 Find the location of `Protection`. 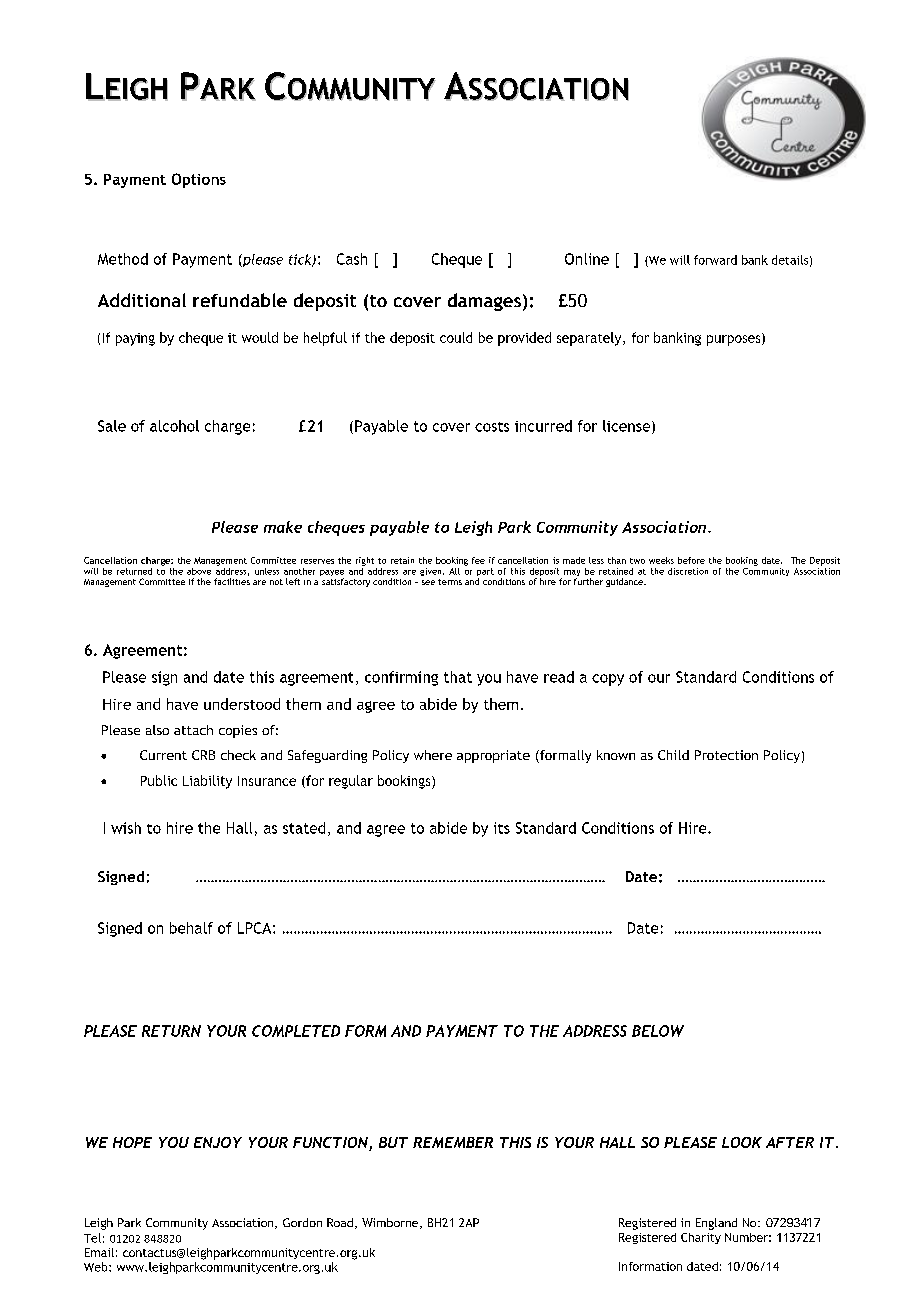

Protection is located at coordinates (726, 755).
